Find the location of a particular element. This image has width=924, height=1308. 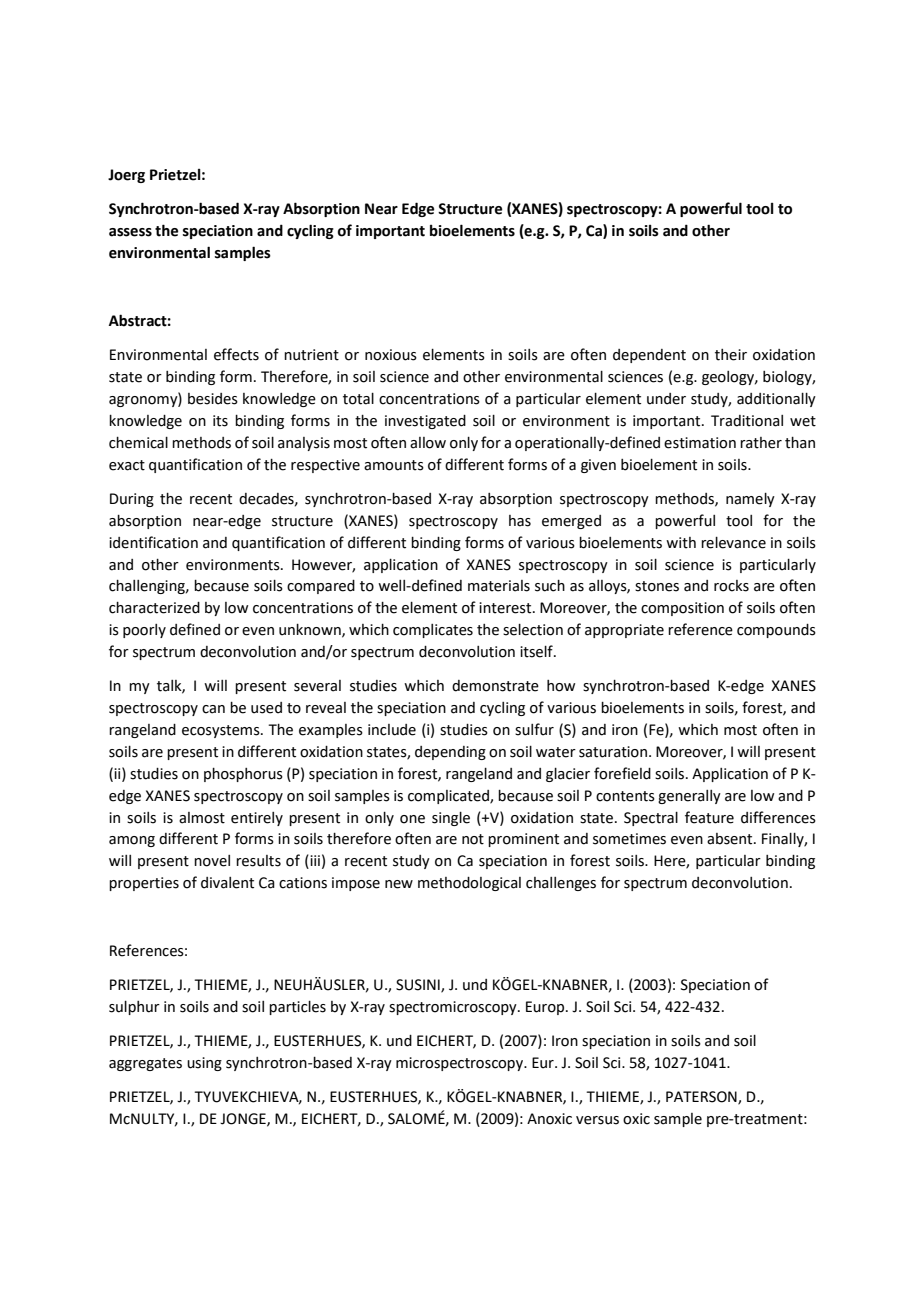

noxious is located at coordinates (391, 355).
